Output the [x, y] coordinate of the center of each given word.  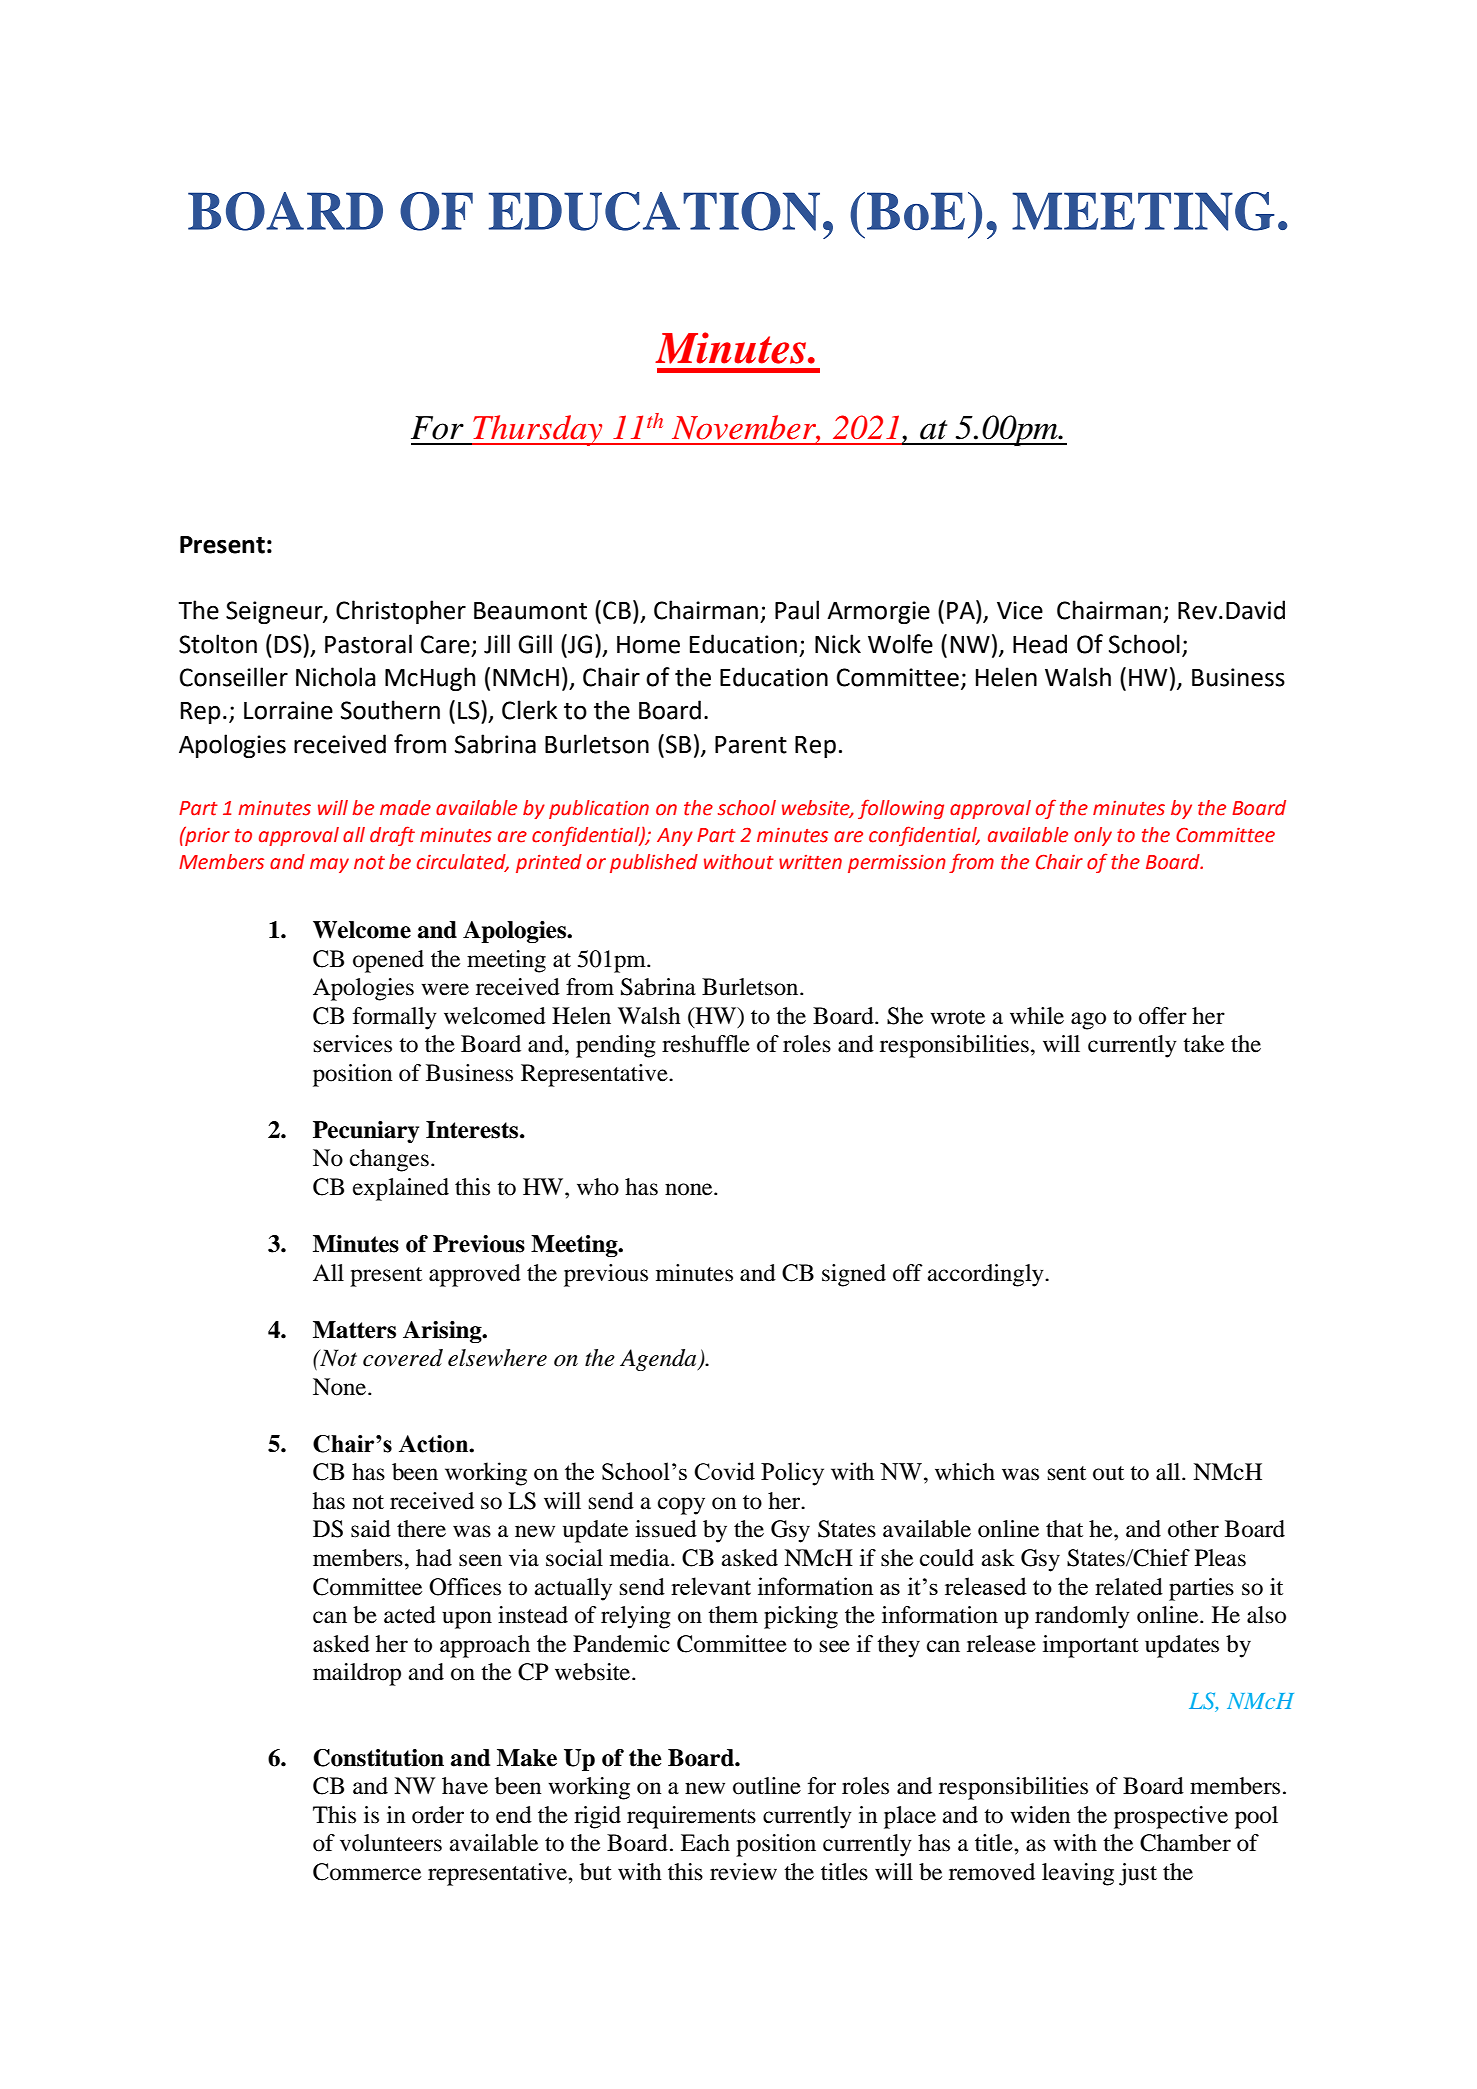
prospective [1171, 1817]
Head [1040, 644]
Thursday [538, 430]
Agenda [659, 1360]
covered [403, 1358]
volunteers [391, 1843]
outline [767, 1786]
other [1193, 1529]
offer [1163, 1016]
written [810, 862]
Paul [797, 610]
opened [388, 961]
